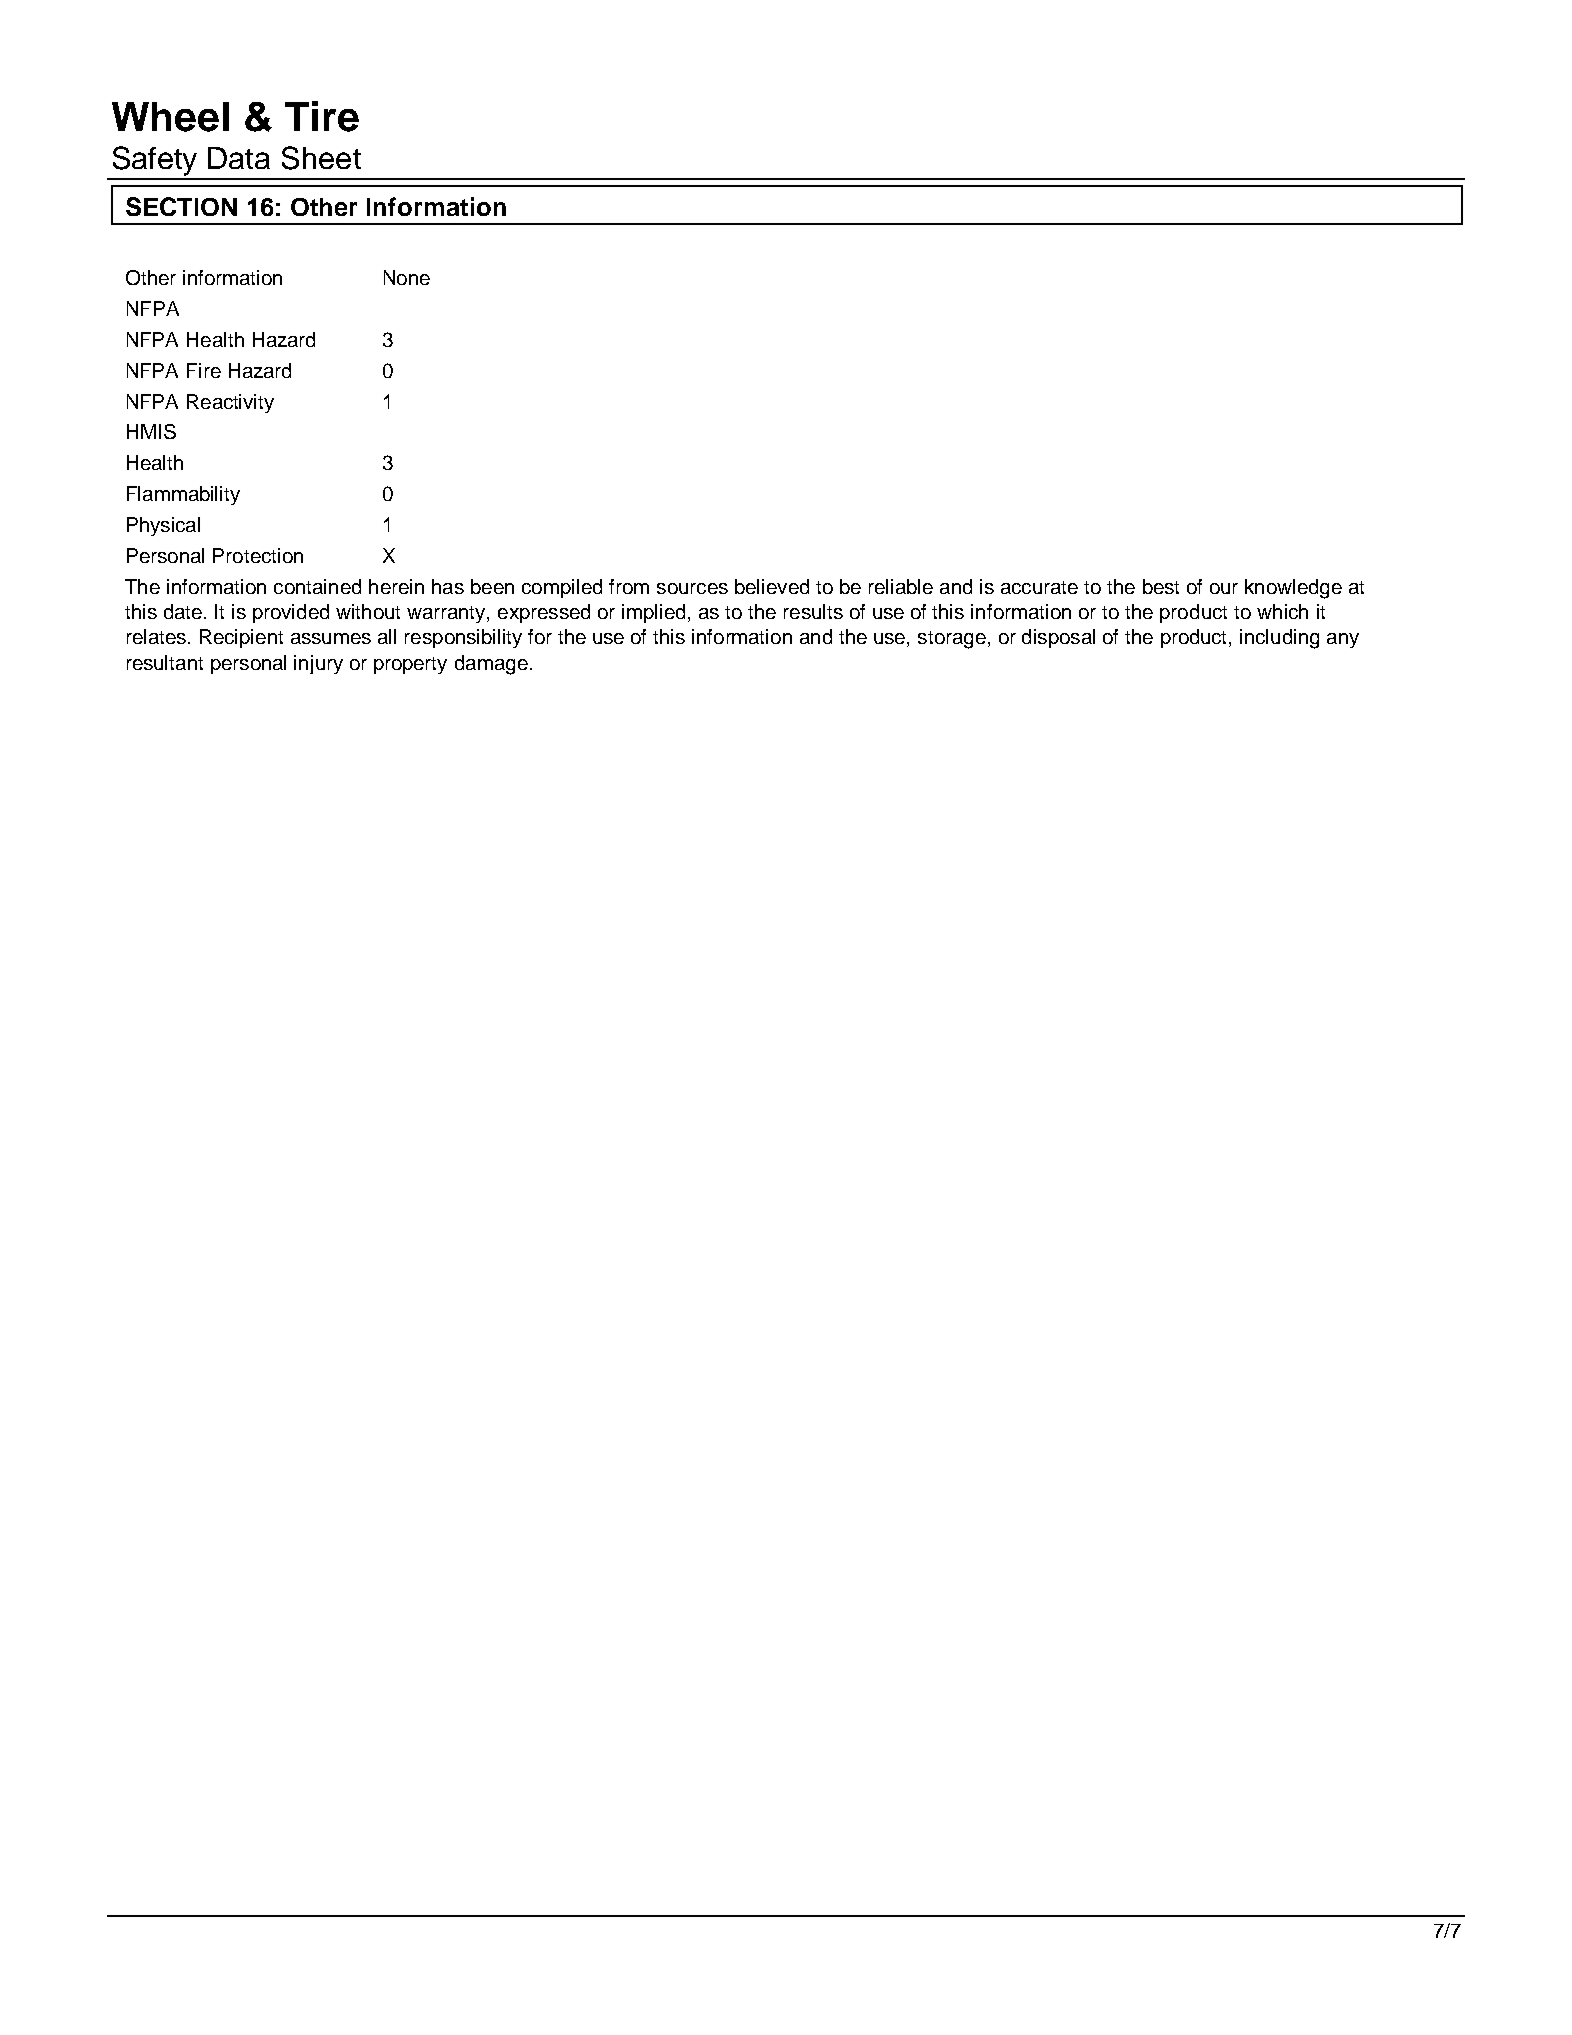 This screenshot has width=1572, height=2035. I want to click on Flammability, so click(183, 495).
